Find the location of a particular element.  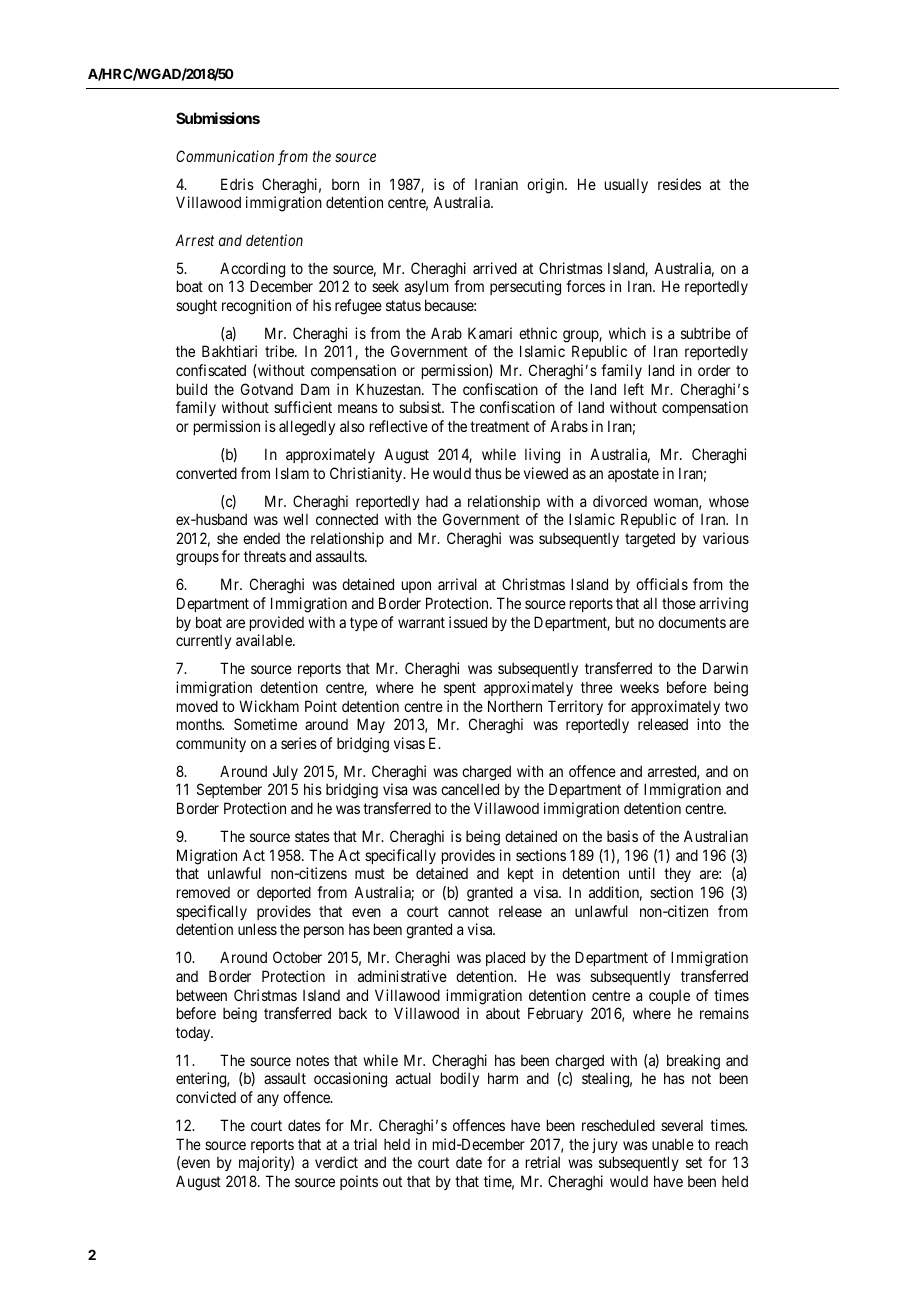

deported is located at coordinates (284, 893).
